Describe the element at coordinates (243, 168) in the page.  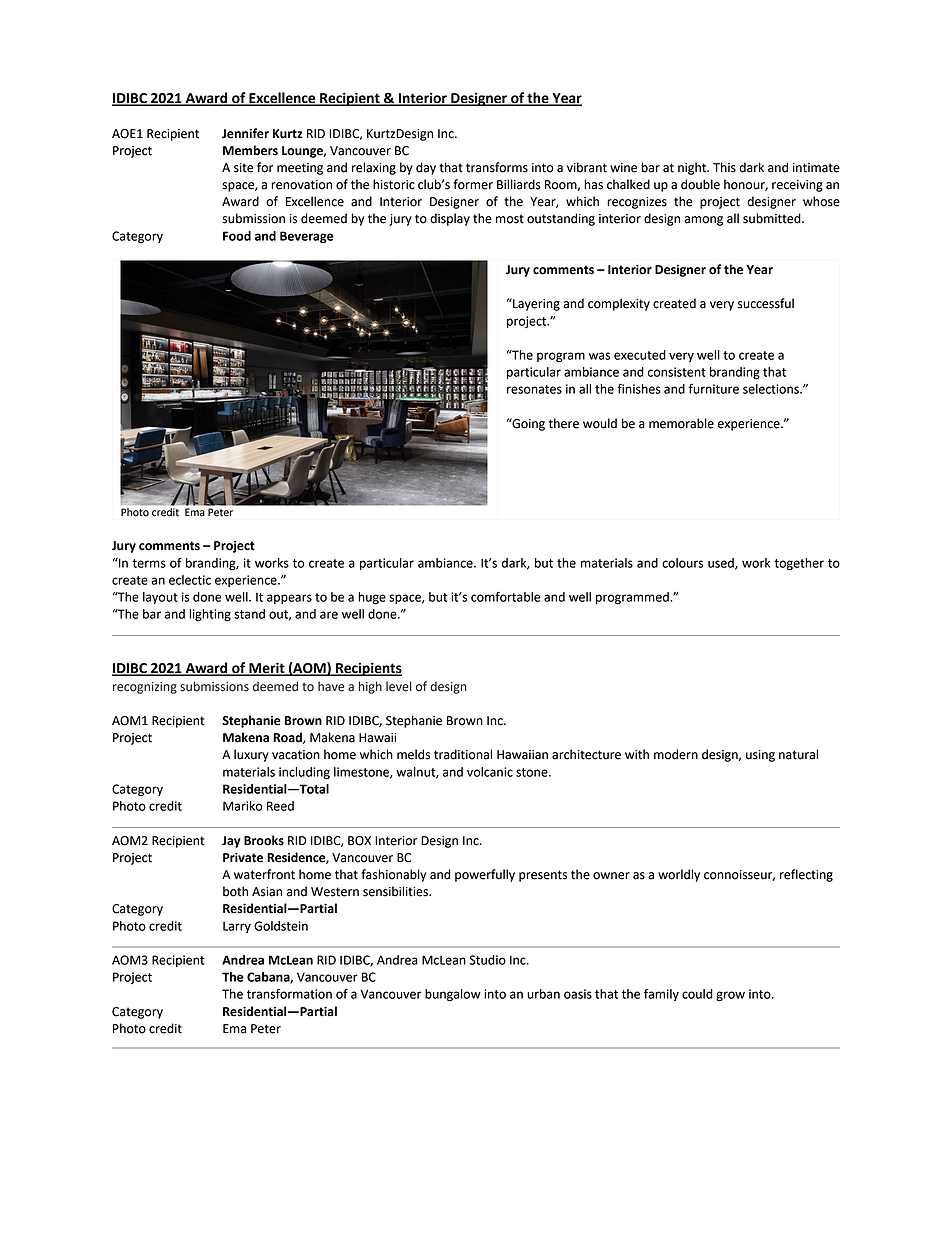
I see `site` at that location.
